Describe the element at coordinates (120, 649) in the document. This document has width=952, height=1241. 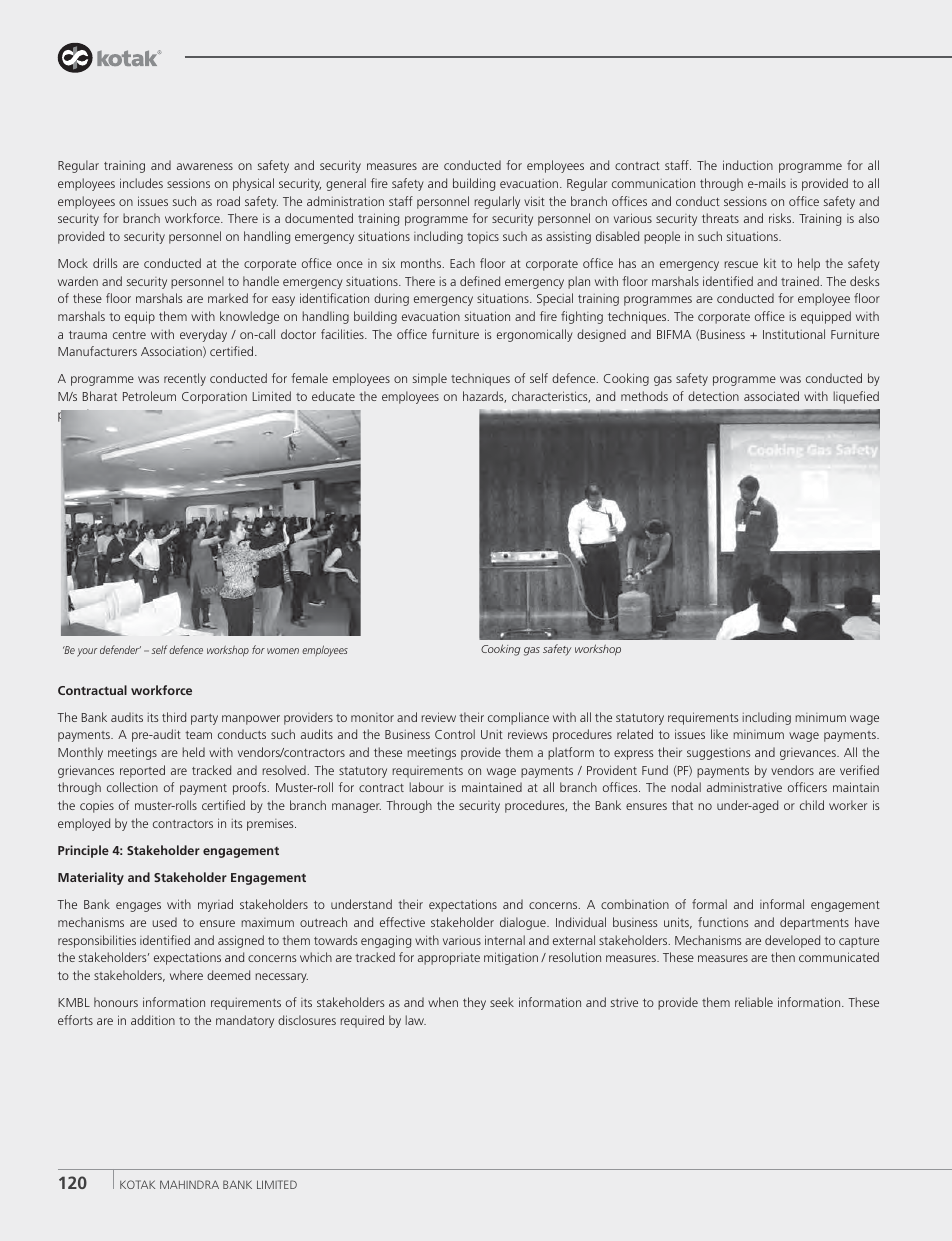
I see `defender` at that location.
